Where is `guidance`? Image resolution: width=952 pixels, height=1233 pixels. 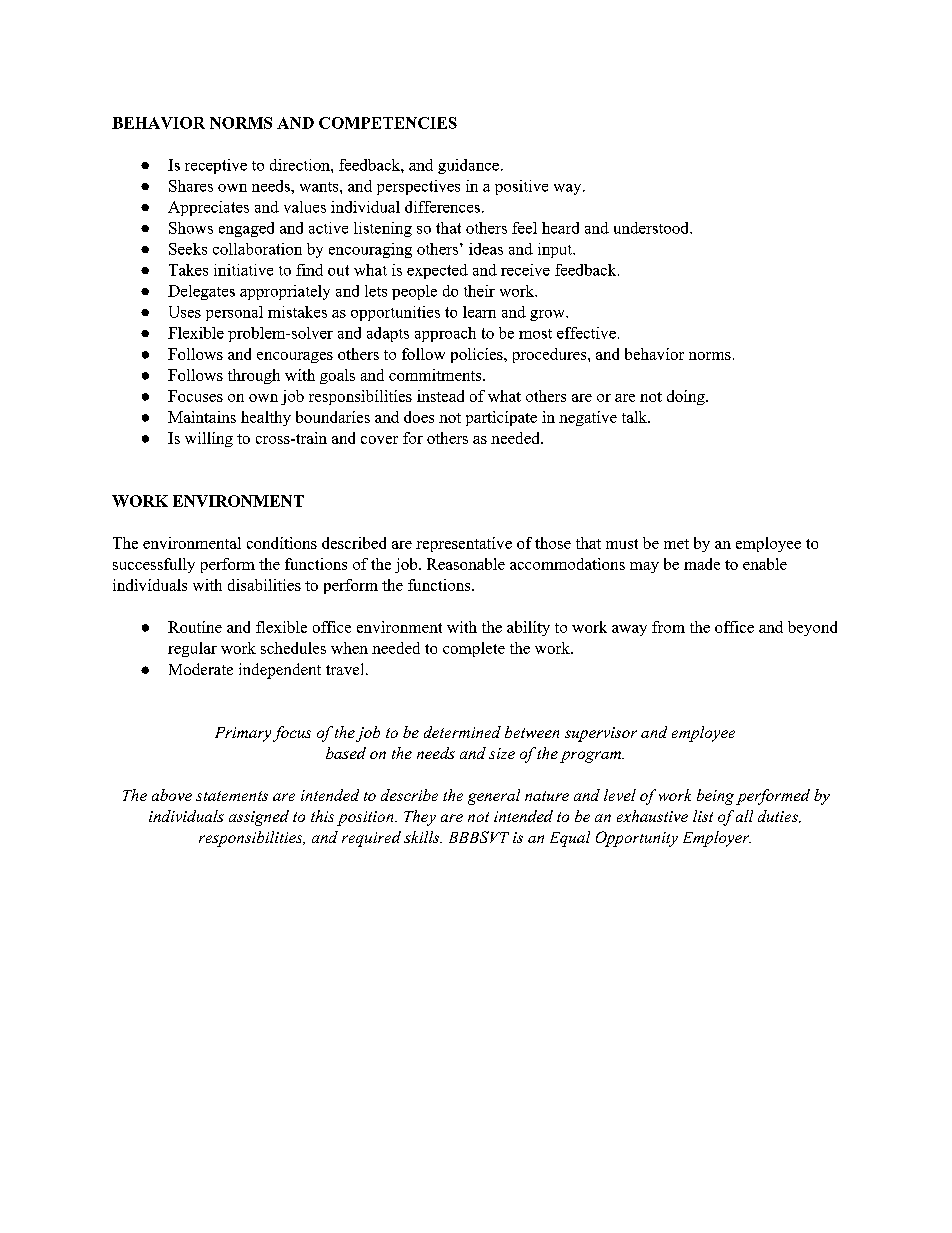
guidance is located at coordinates (468, 166).
